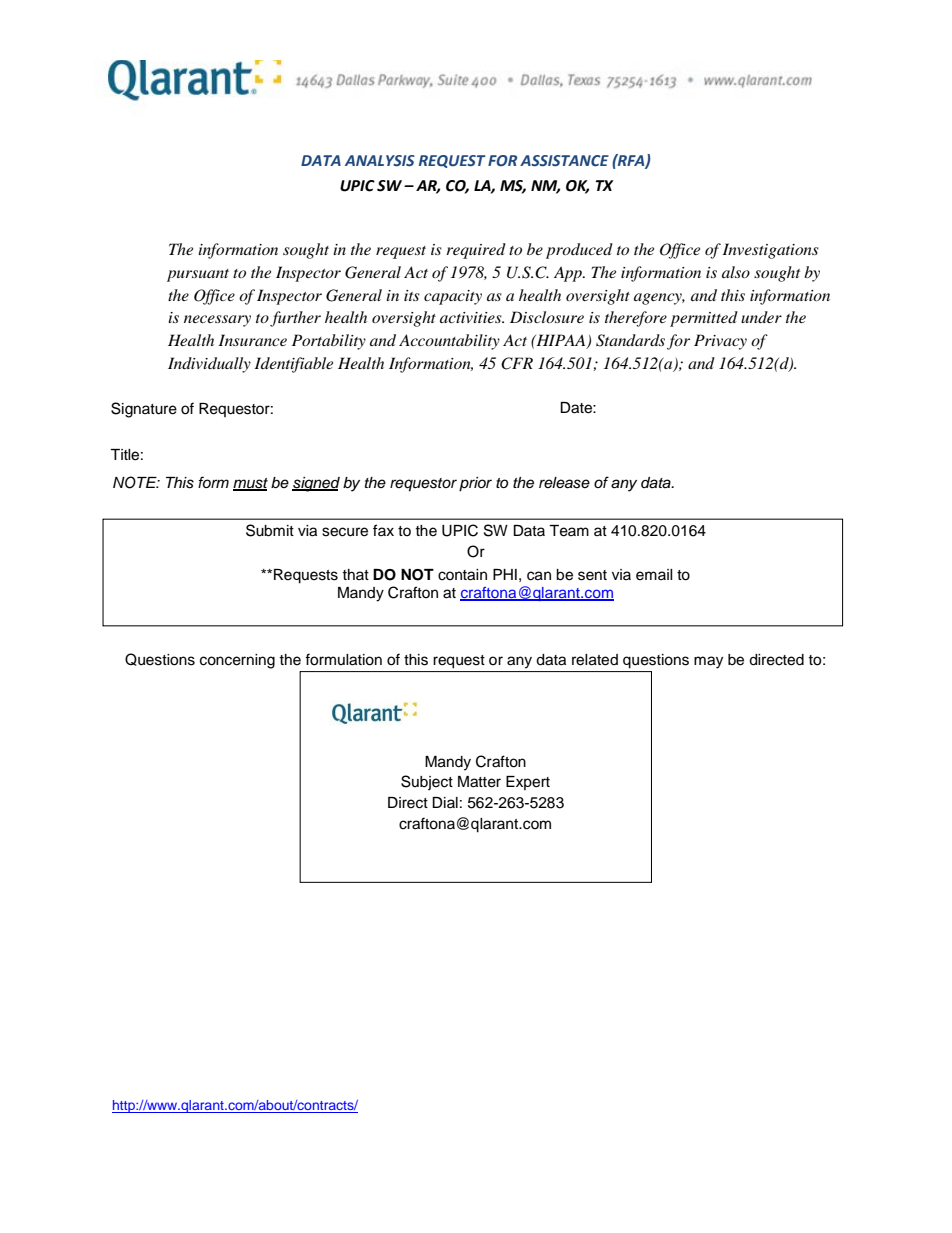 The width and height of the screenshot is (952, 1233). I want to click on ASSISTANCE, so click(564, 161).
